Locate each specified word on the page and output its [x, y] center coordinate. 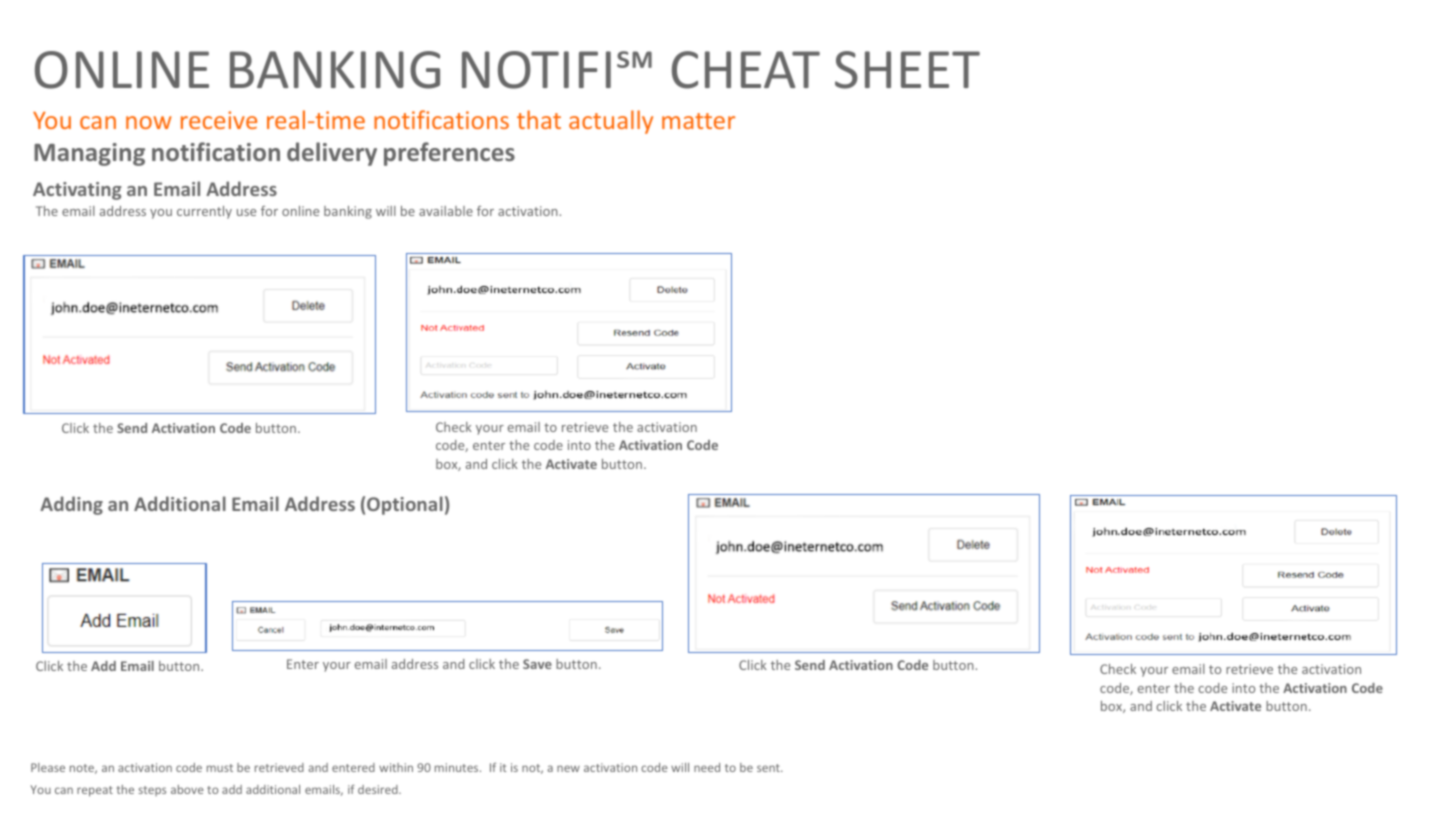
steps [152, 791]
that [539, 119]
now [149, 122]
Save [537, 664]
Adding [71, 505]
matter [698, 121]
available [446, 211]
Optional [405, 505]
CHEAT [746, 70]
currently [204, 212]
